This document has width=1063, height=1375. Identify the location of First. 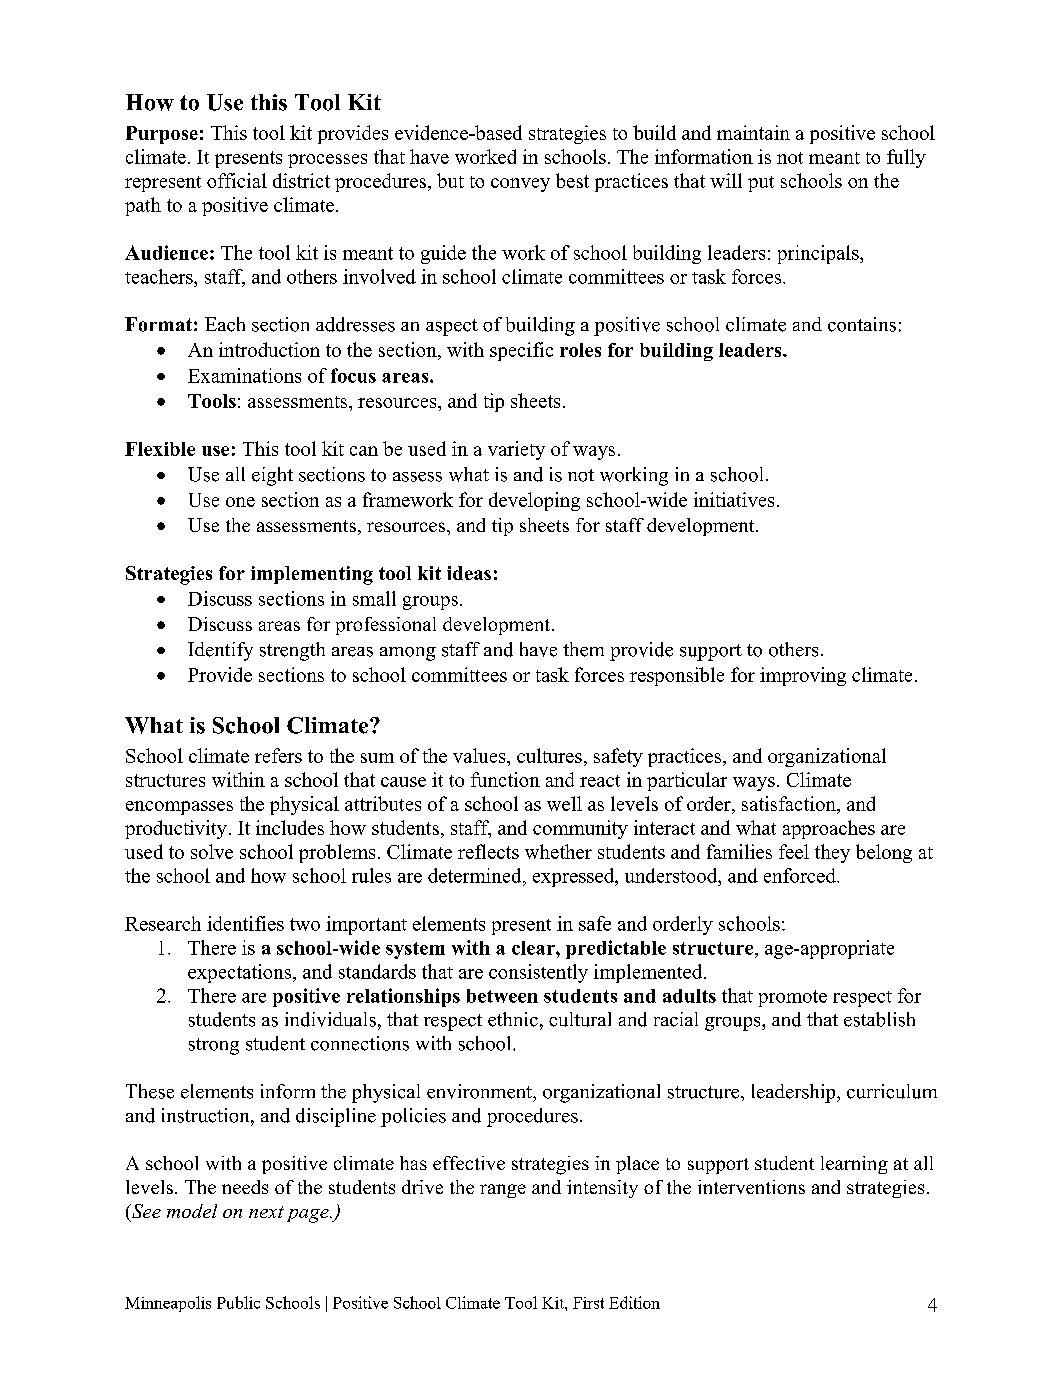
(588, 1303).
